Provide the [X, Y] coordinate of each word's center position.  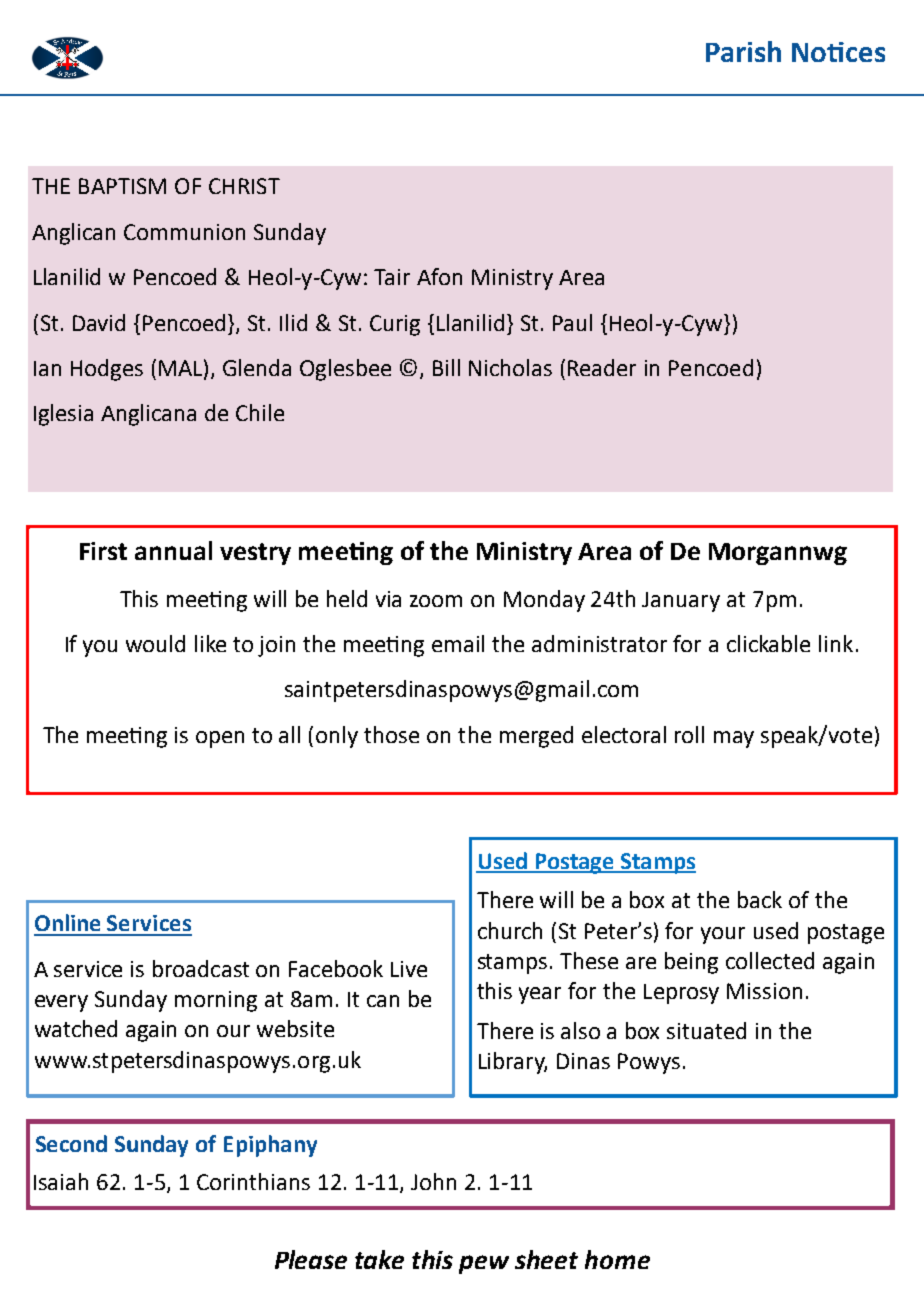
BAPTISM [122, 186]
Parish [743, 51]
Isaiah [61, 1181]
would [155, 643]
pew [484, 1264]
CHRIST [244, 186]
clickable [768, 643]
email [458, 643]
